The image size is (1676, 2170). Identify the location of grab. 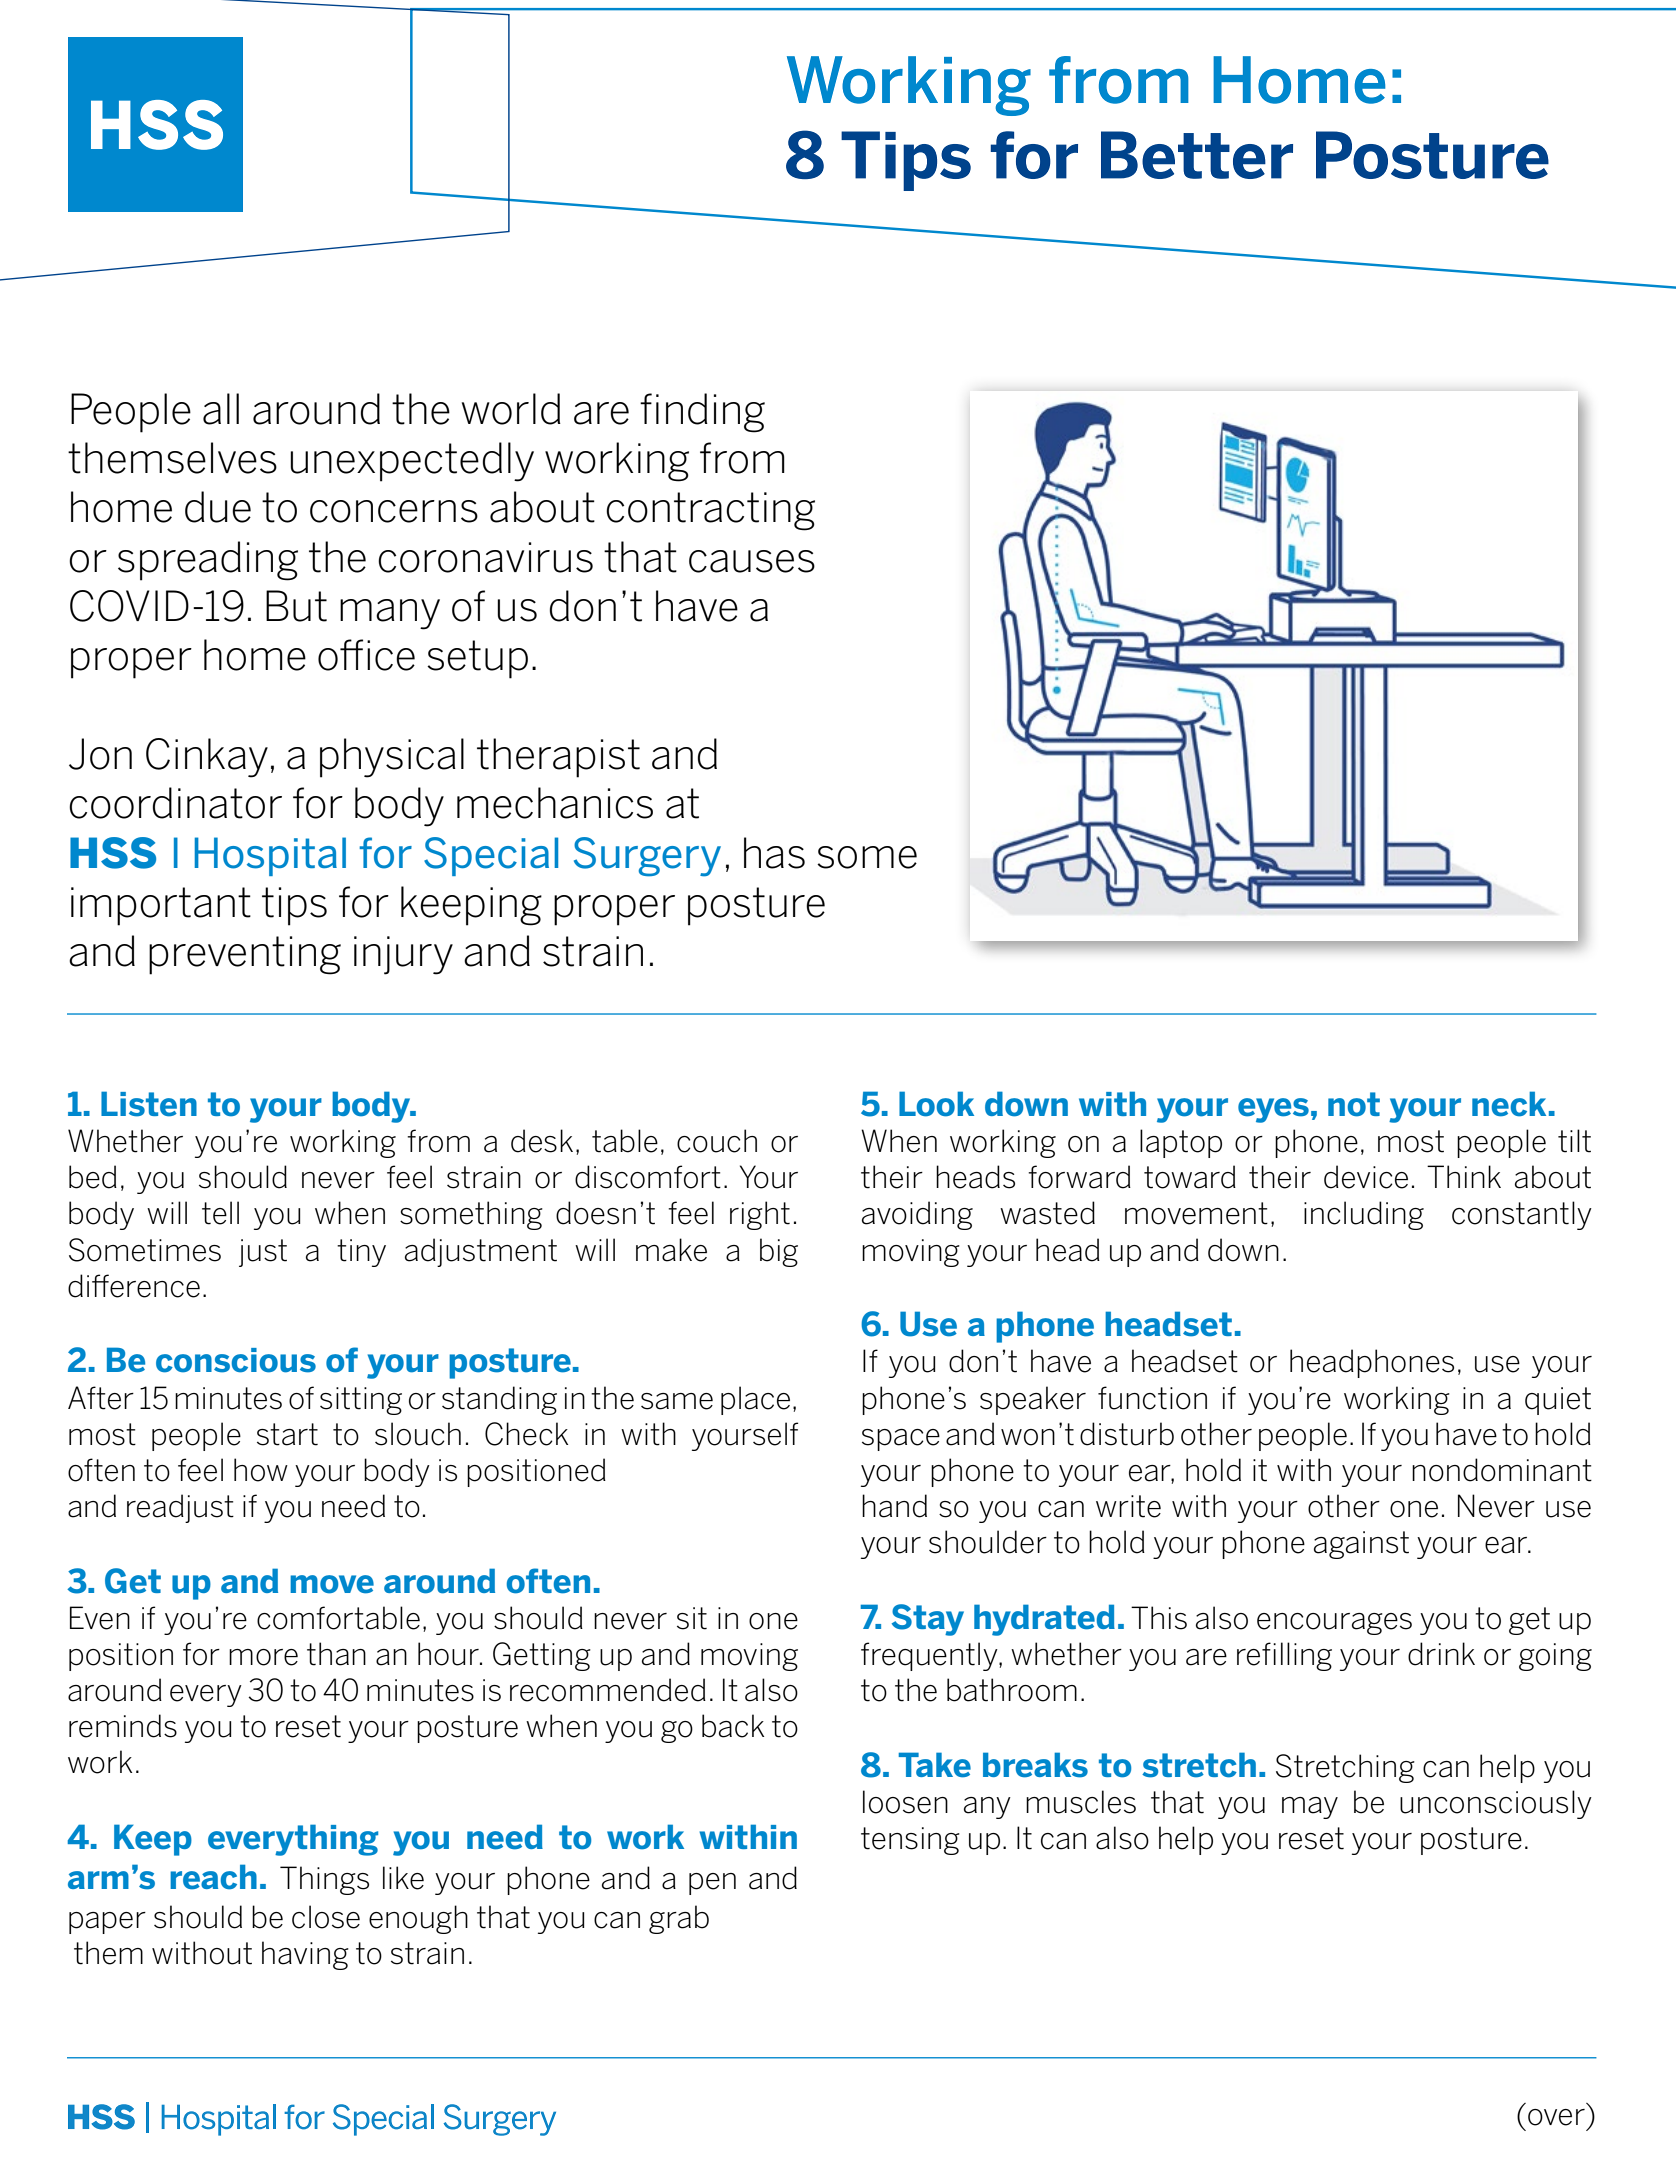
(679, 1919).
